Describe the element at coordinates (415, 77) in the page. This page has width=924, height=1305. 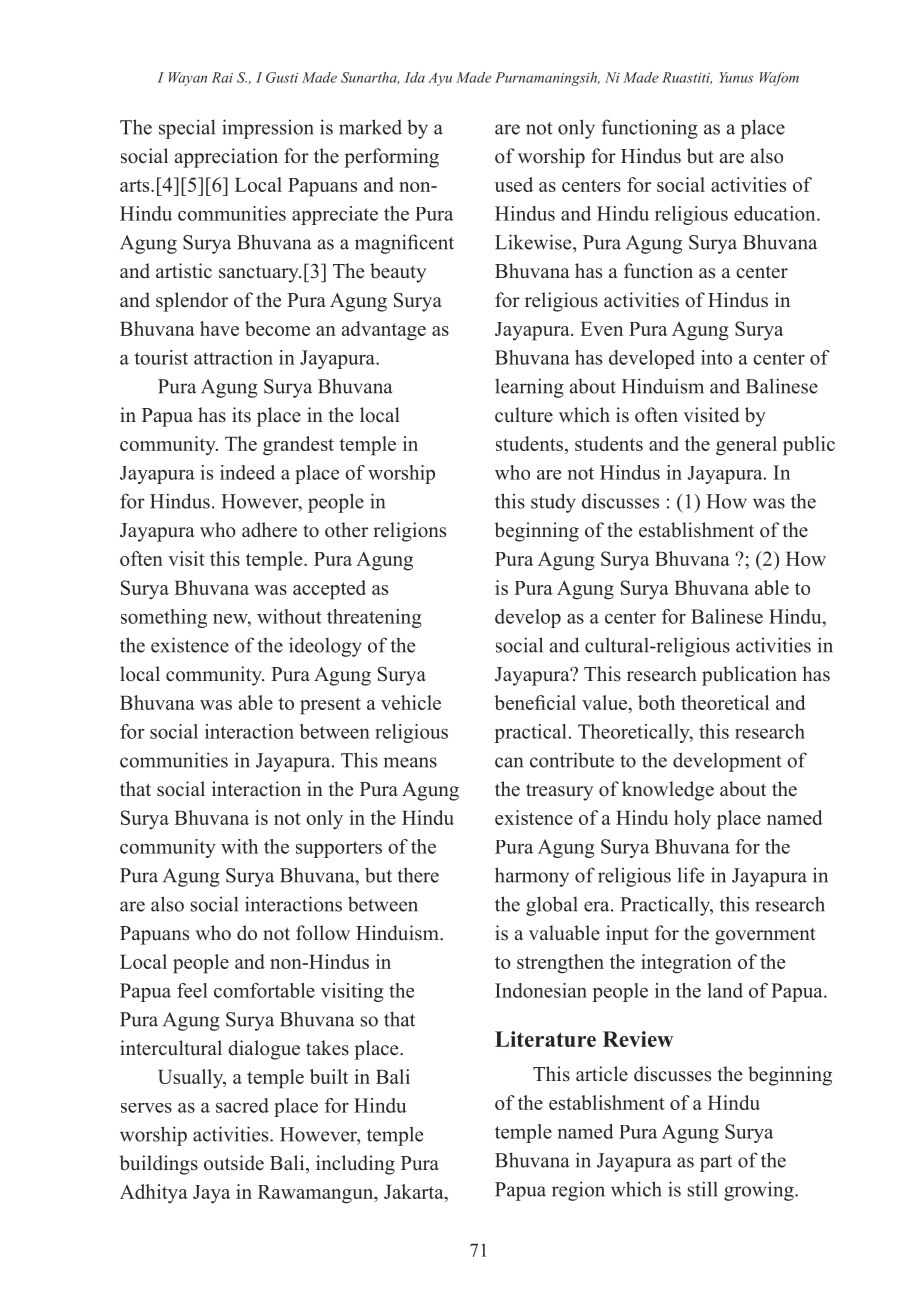
I see `Ida` at that location.
